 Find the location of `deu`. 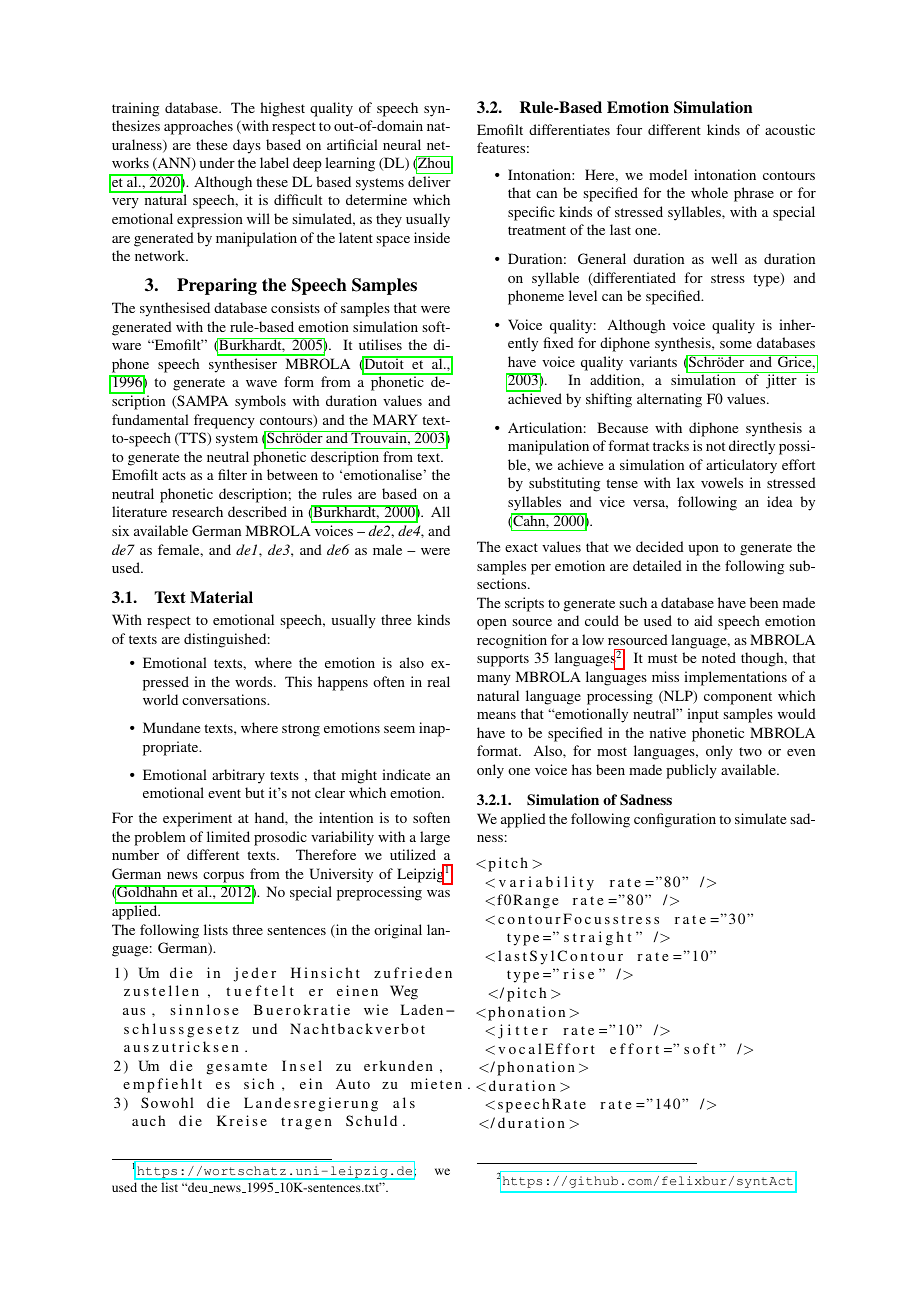

deu is located at coordinates (198, 1188).
